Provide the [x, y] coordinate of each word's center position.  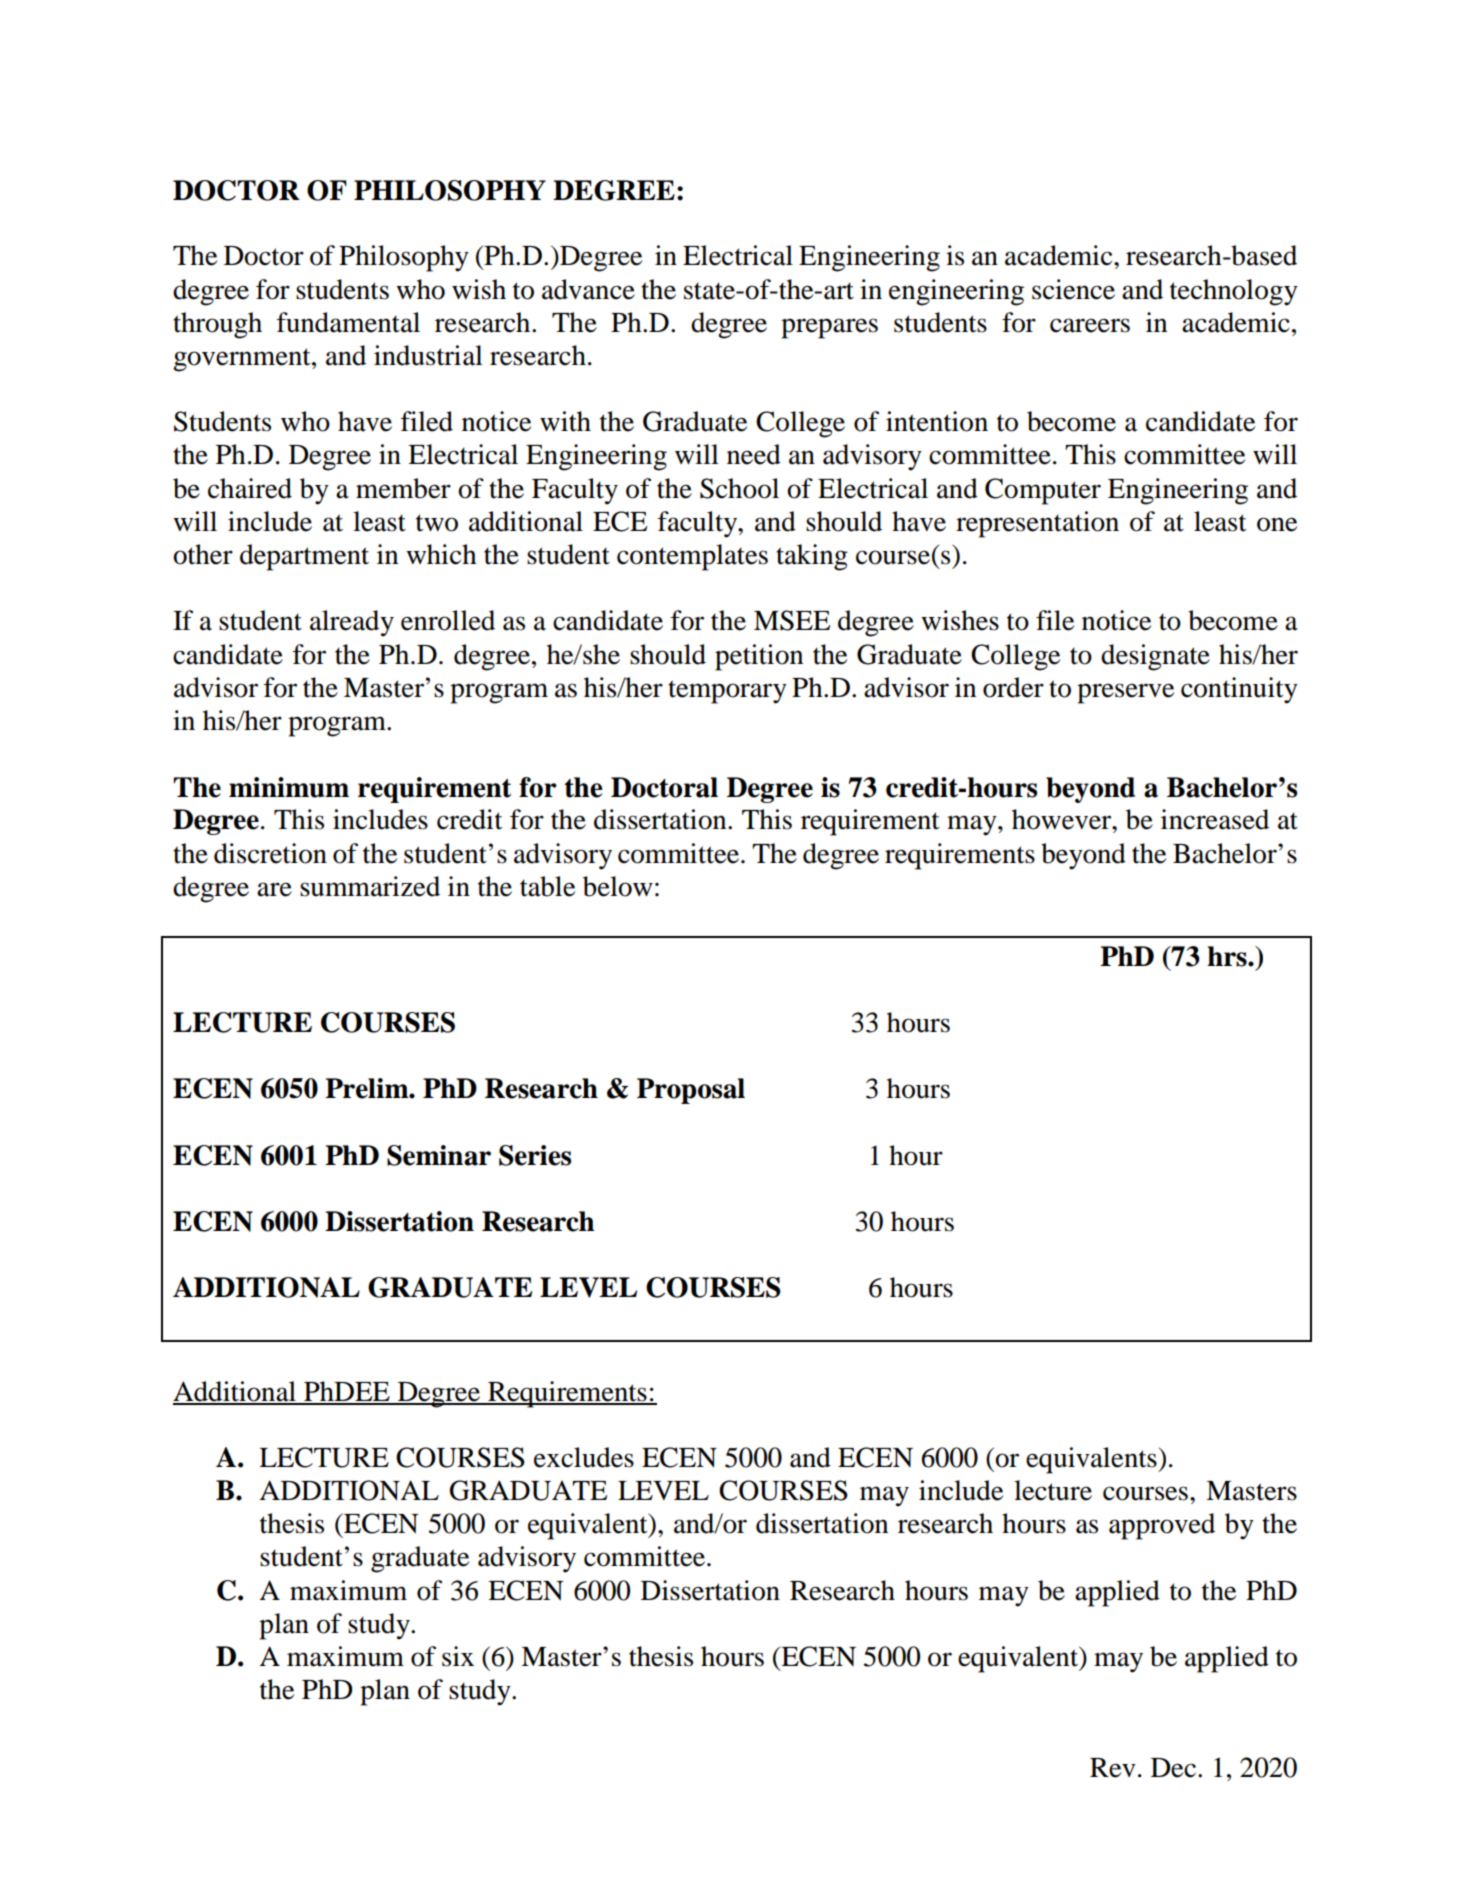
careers [1090, 325]
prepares [829, 328]
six [458, 1656]
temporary [727, 692]
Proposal [691, 1091]
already [352, 623]
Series [535, 1155]
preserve [1125, 693]
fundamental [348, 322]
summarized [370, 886]
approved [1162, 1526]
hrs [1228, 956]
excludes [584, 1457]
